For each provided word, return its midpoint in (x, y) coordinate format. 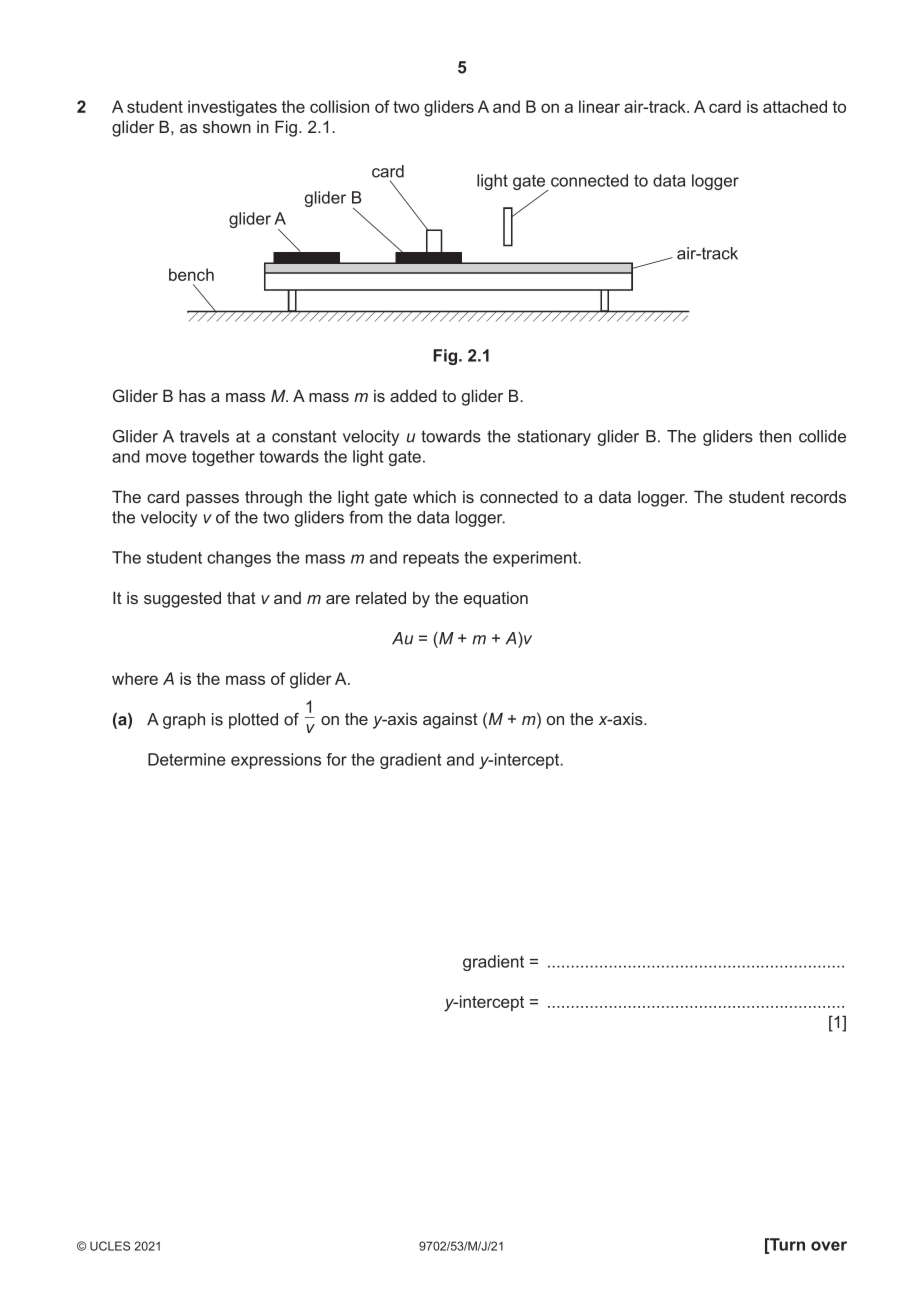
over (829, 1246)
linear (599, 106)
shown (227, 126)
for (336, 759)
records (818, 496)
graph (184, 721)
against (450, 721)
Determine (187, 759)
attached (795, 106)
